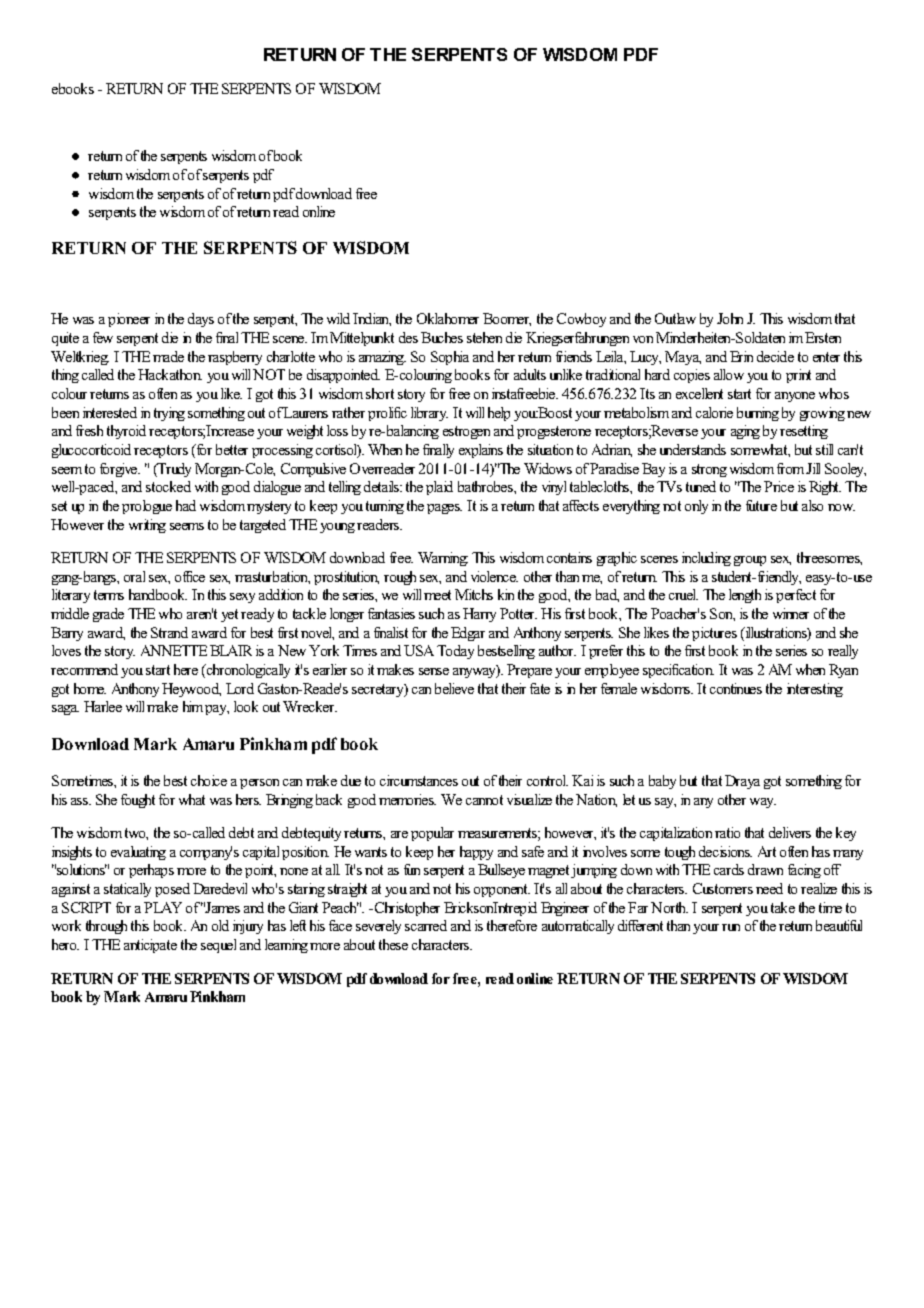  I want to click on Harry, so click(479, 615).
